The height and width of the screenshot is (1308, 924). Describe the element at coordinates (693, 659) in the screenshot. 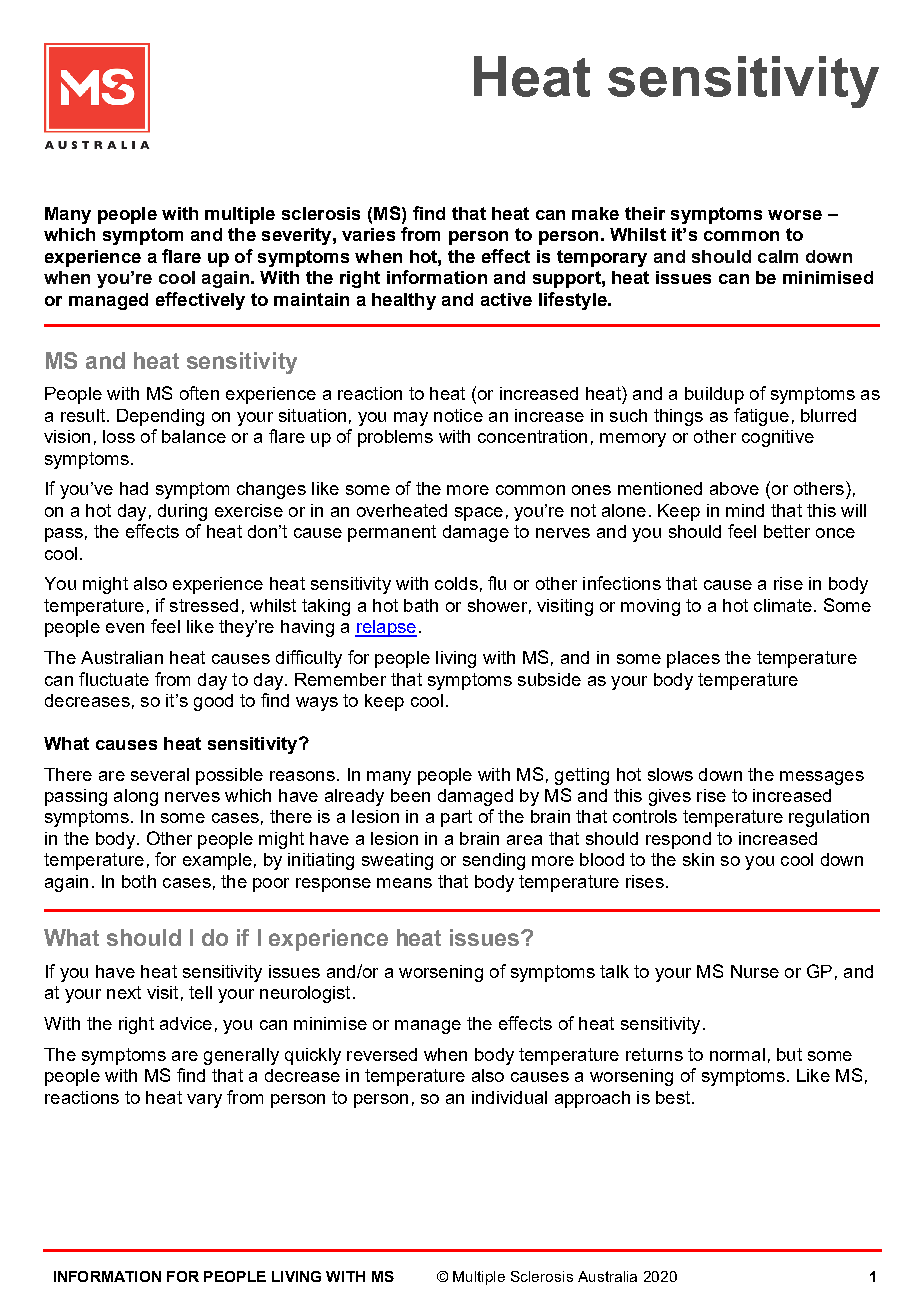

I see `places` at that location.
